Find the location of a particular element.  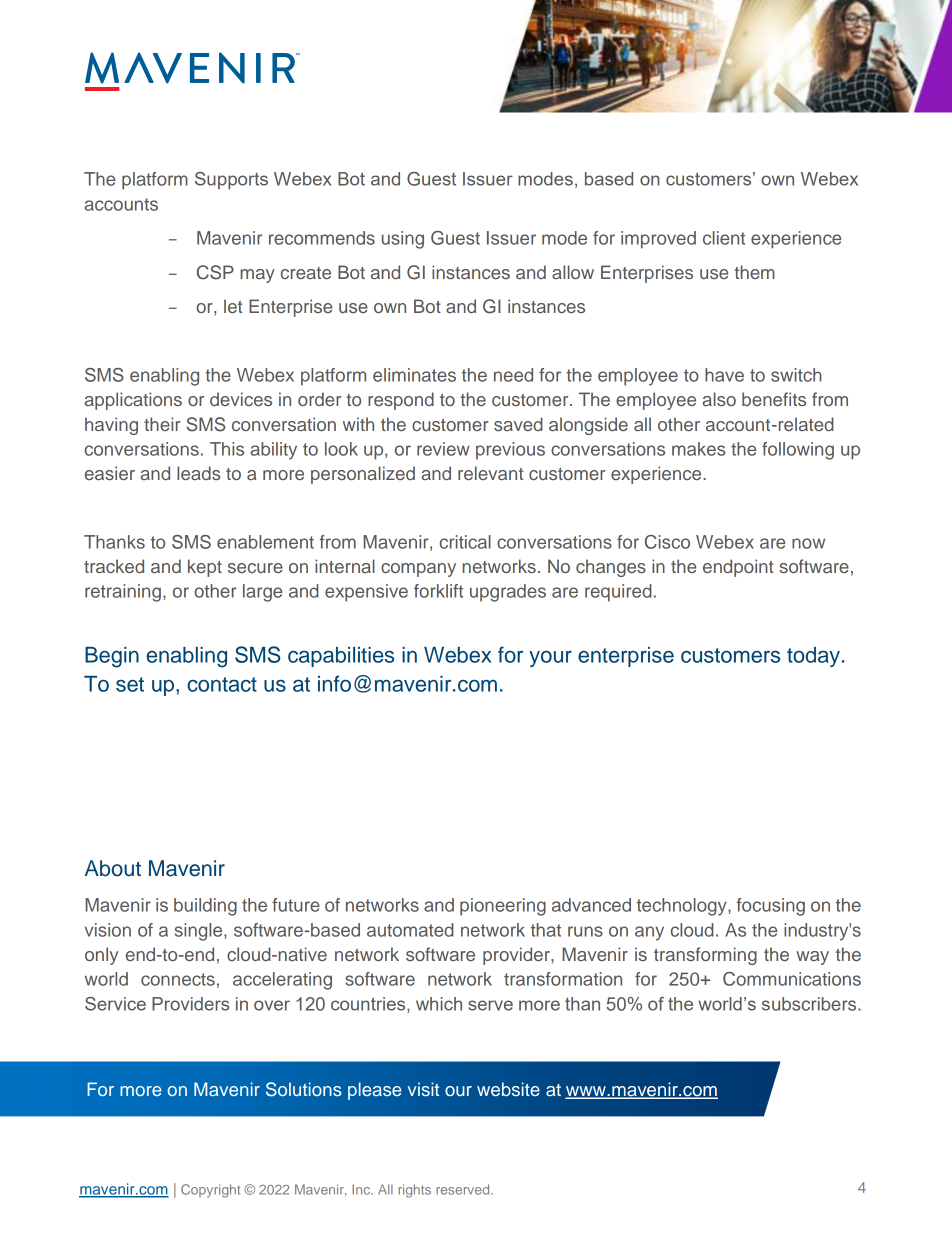

their is located at coordinates (162, 424).
